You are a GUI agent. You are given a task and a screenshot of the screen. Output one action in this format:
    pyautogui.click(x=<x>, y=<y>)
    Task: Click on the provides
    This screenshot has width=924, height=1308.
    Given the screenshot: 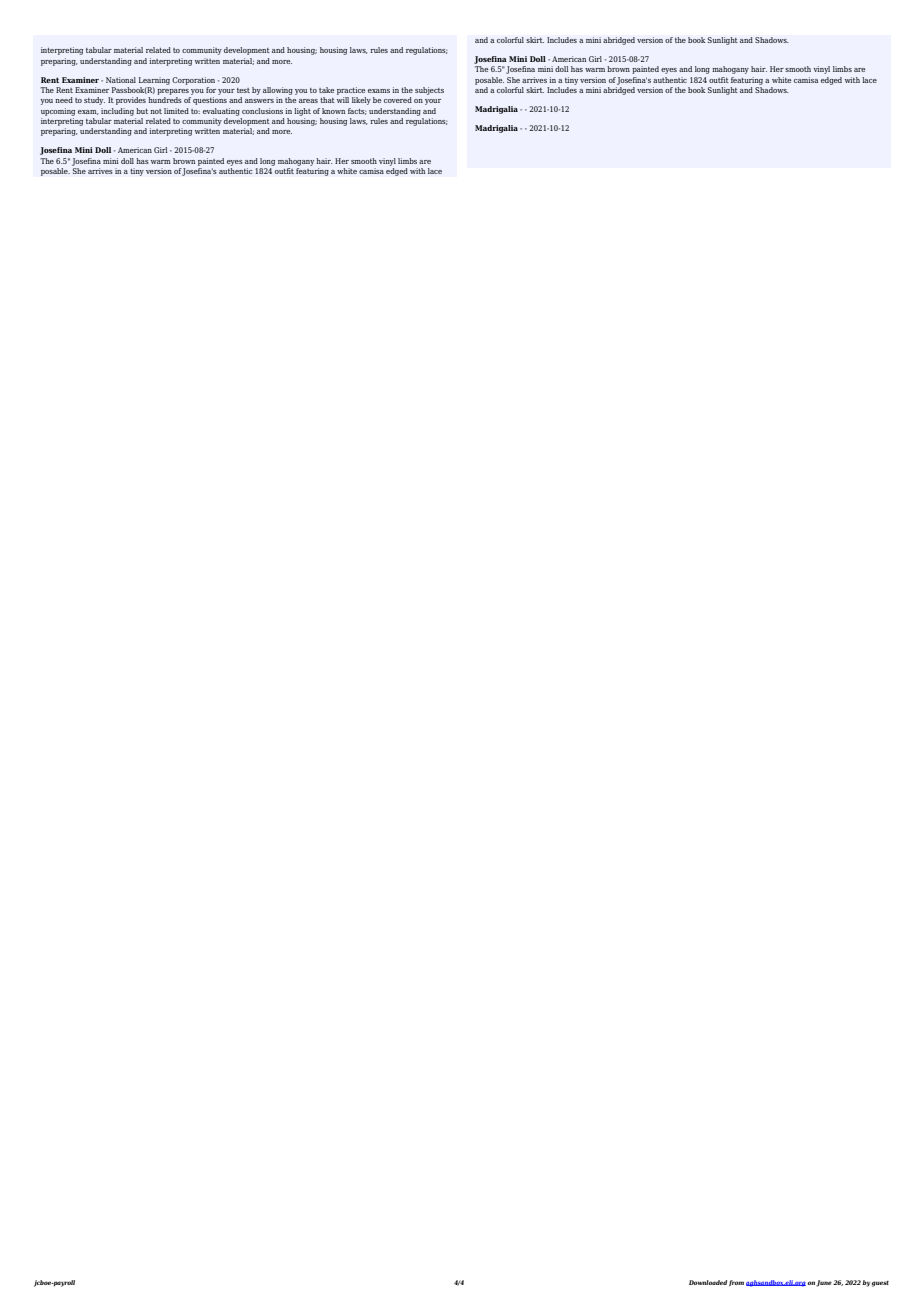 What is the action you would take?
    pyautogui.click(x=131, y=101)
